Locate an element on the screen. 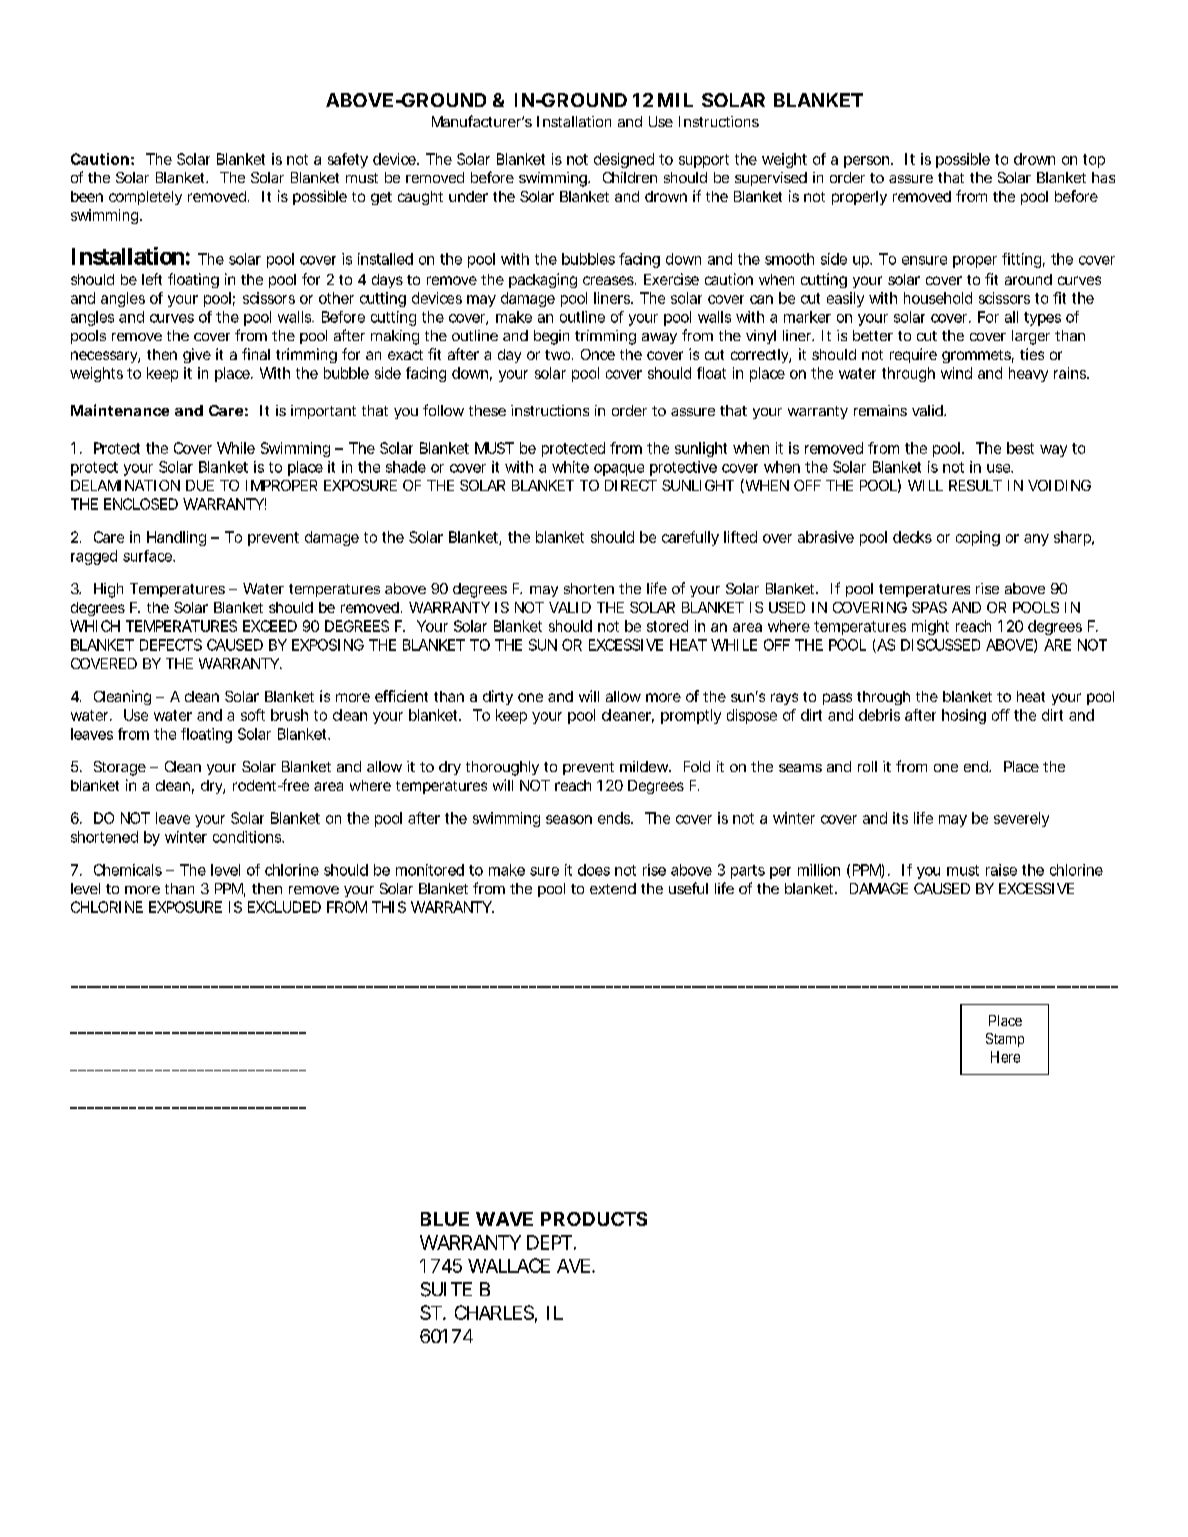 This screenshot has width=1188, height=1537. soft is located at coordinates (253, 715).
